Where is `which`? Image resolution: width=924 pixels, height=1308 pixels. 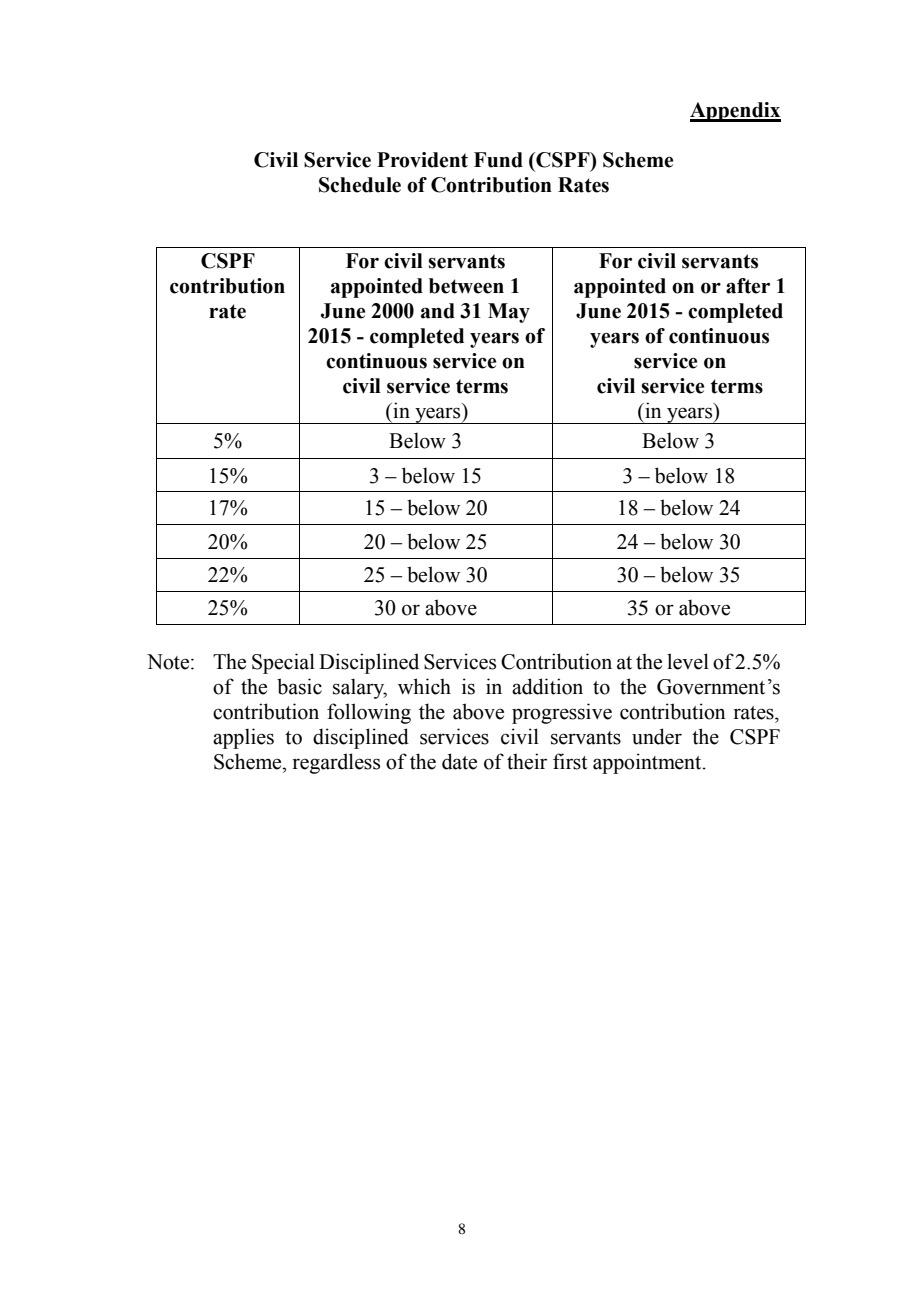 which is located at coordinates (424, 686).
